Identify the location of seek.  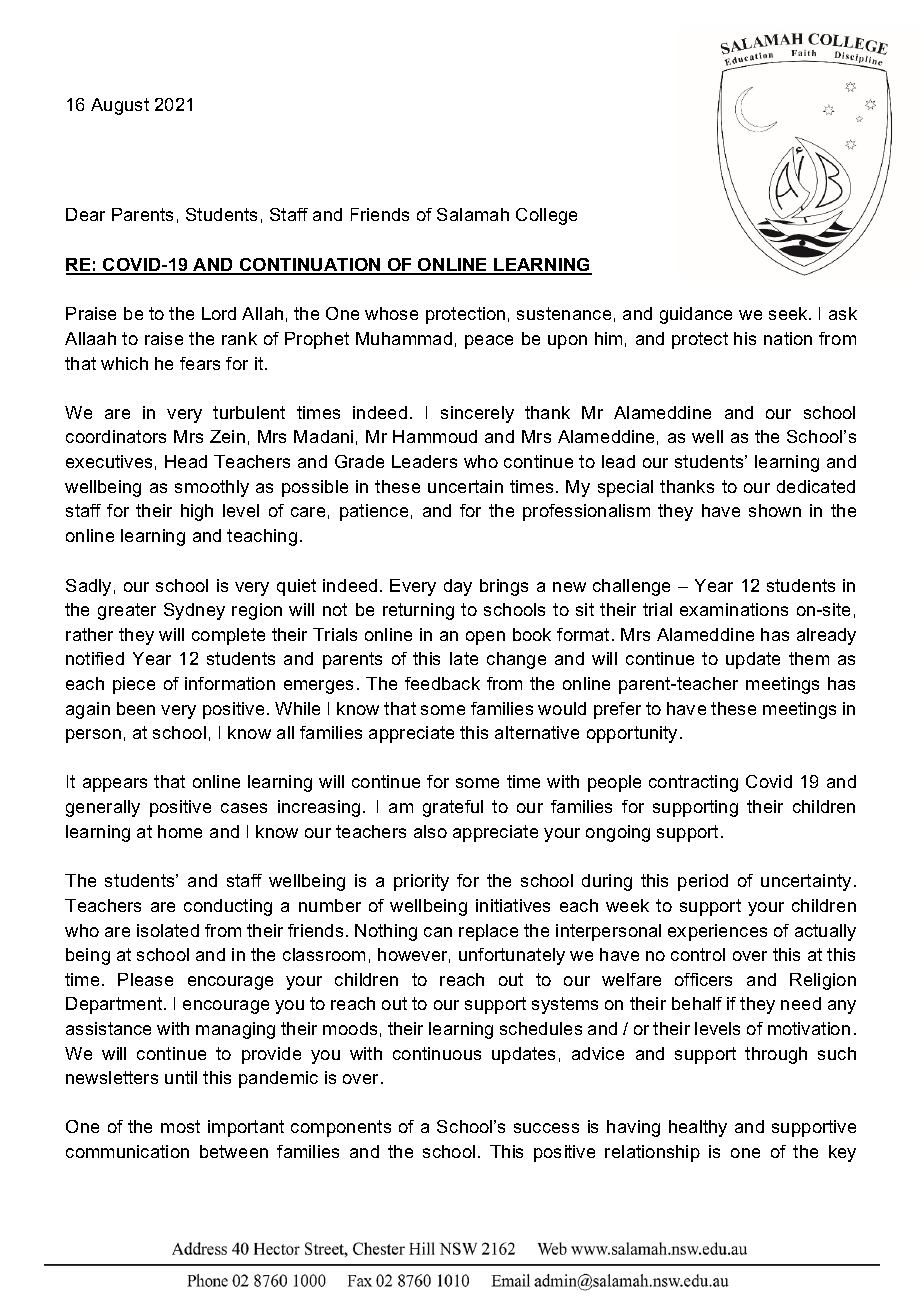
(789, 313).
